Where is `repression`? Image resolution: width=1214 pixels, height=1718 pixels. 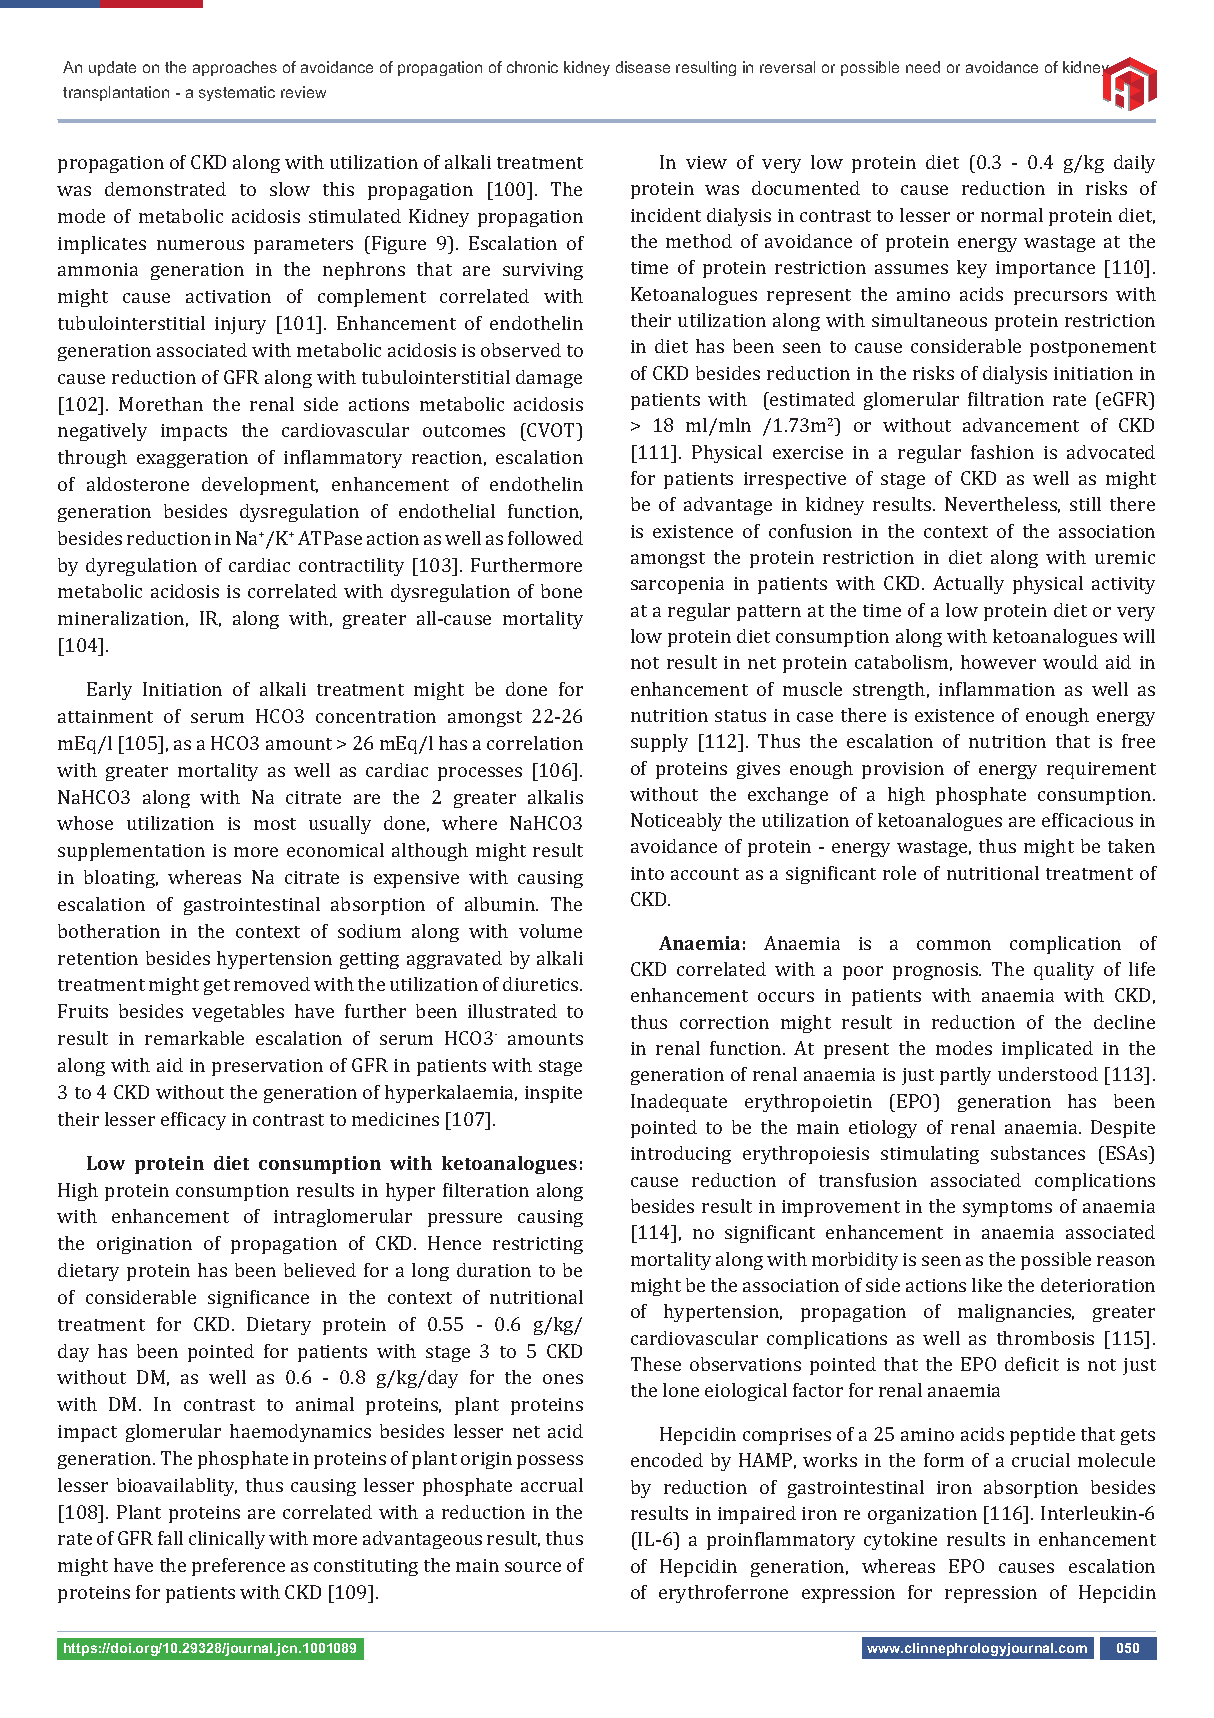 repression is located at coordinates (991, 1594).
